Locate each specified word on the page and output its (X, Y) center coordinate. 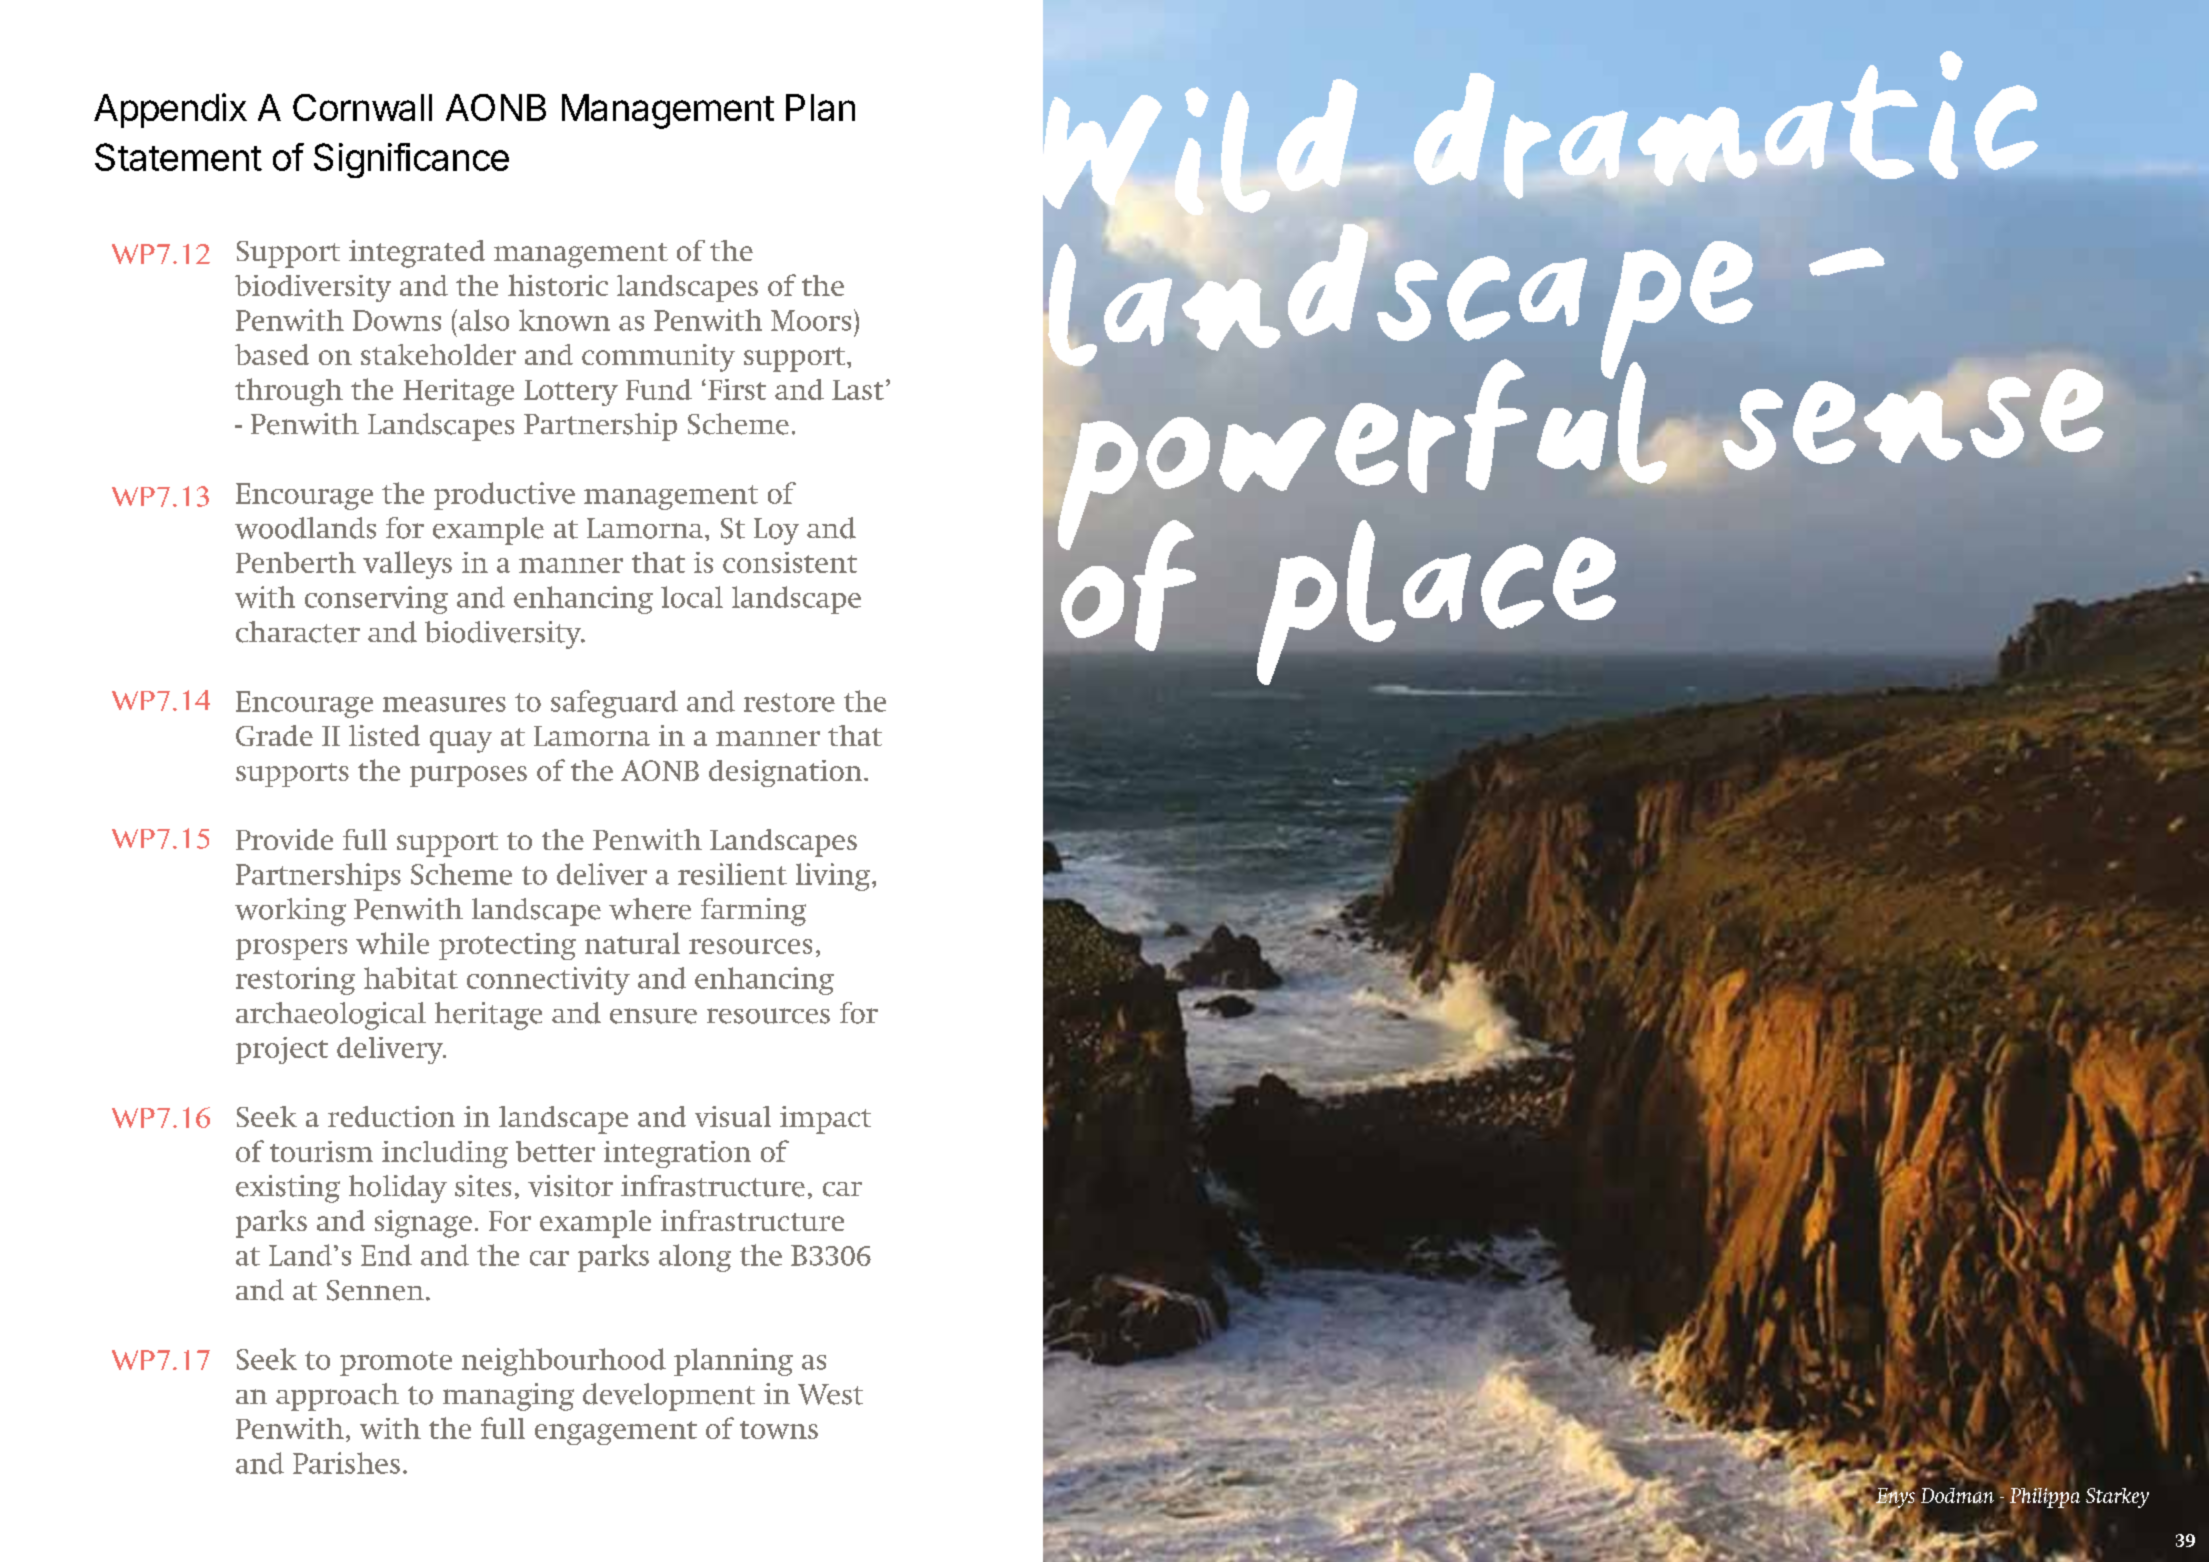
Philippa (2045, 1499)
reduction (391, 1116)
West (830, 1394)
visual (733, 1116)
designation (787, 773)
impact (825, 1120)
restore (789, 702)
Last (858, 390)
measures (444, 704)
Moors (811, 320)
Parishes (346, 1463)
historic (558, 285)
